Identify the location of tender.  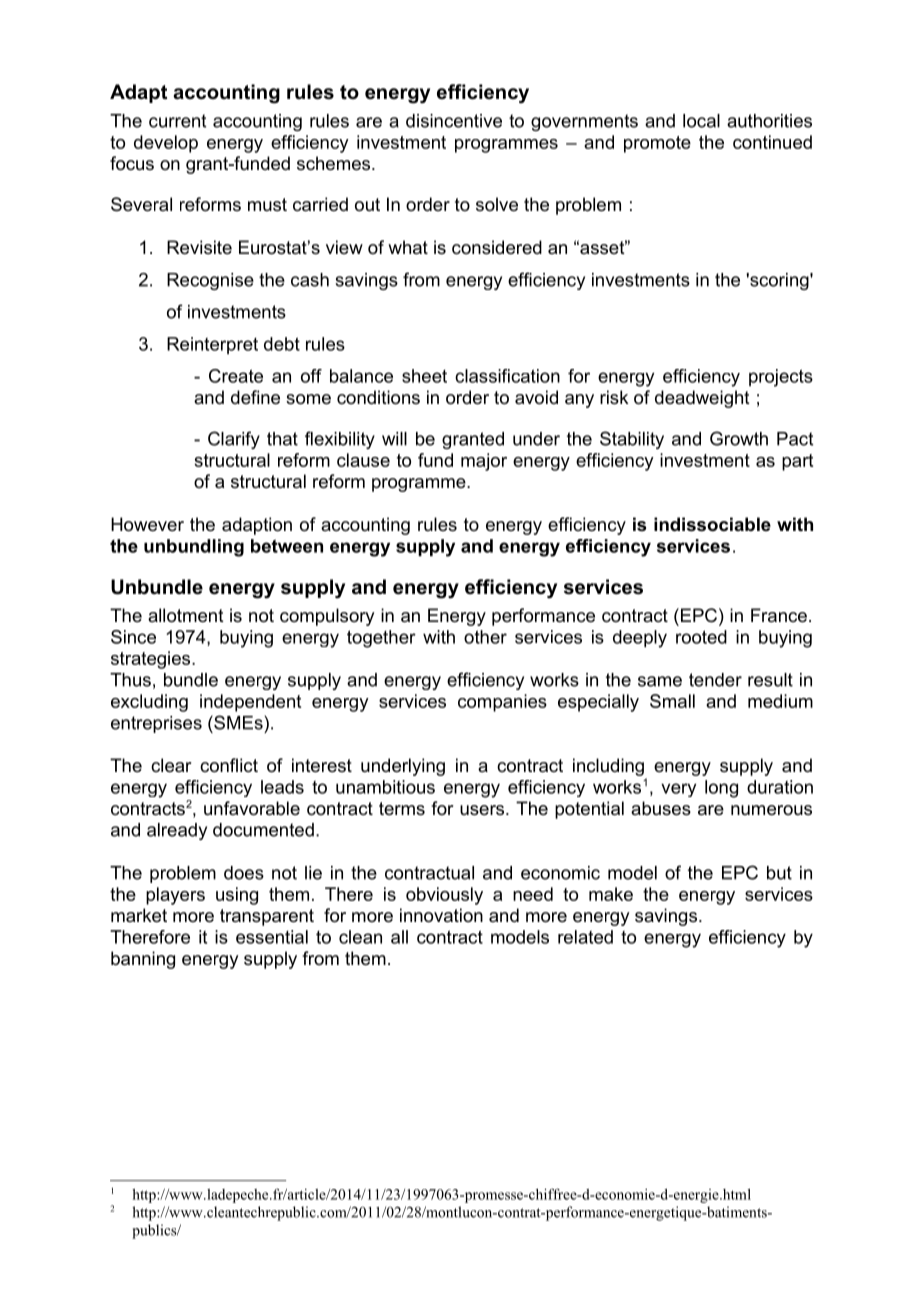
(715, 680).
